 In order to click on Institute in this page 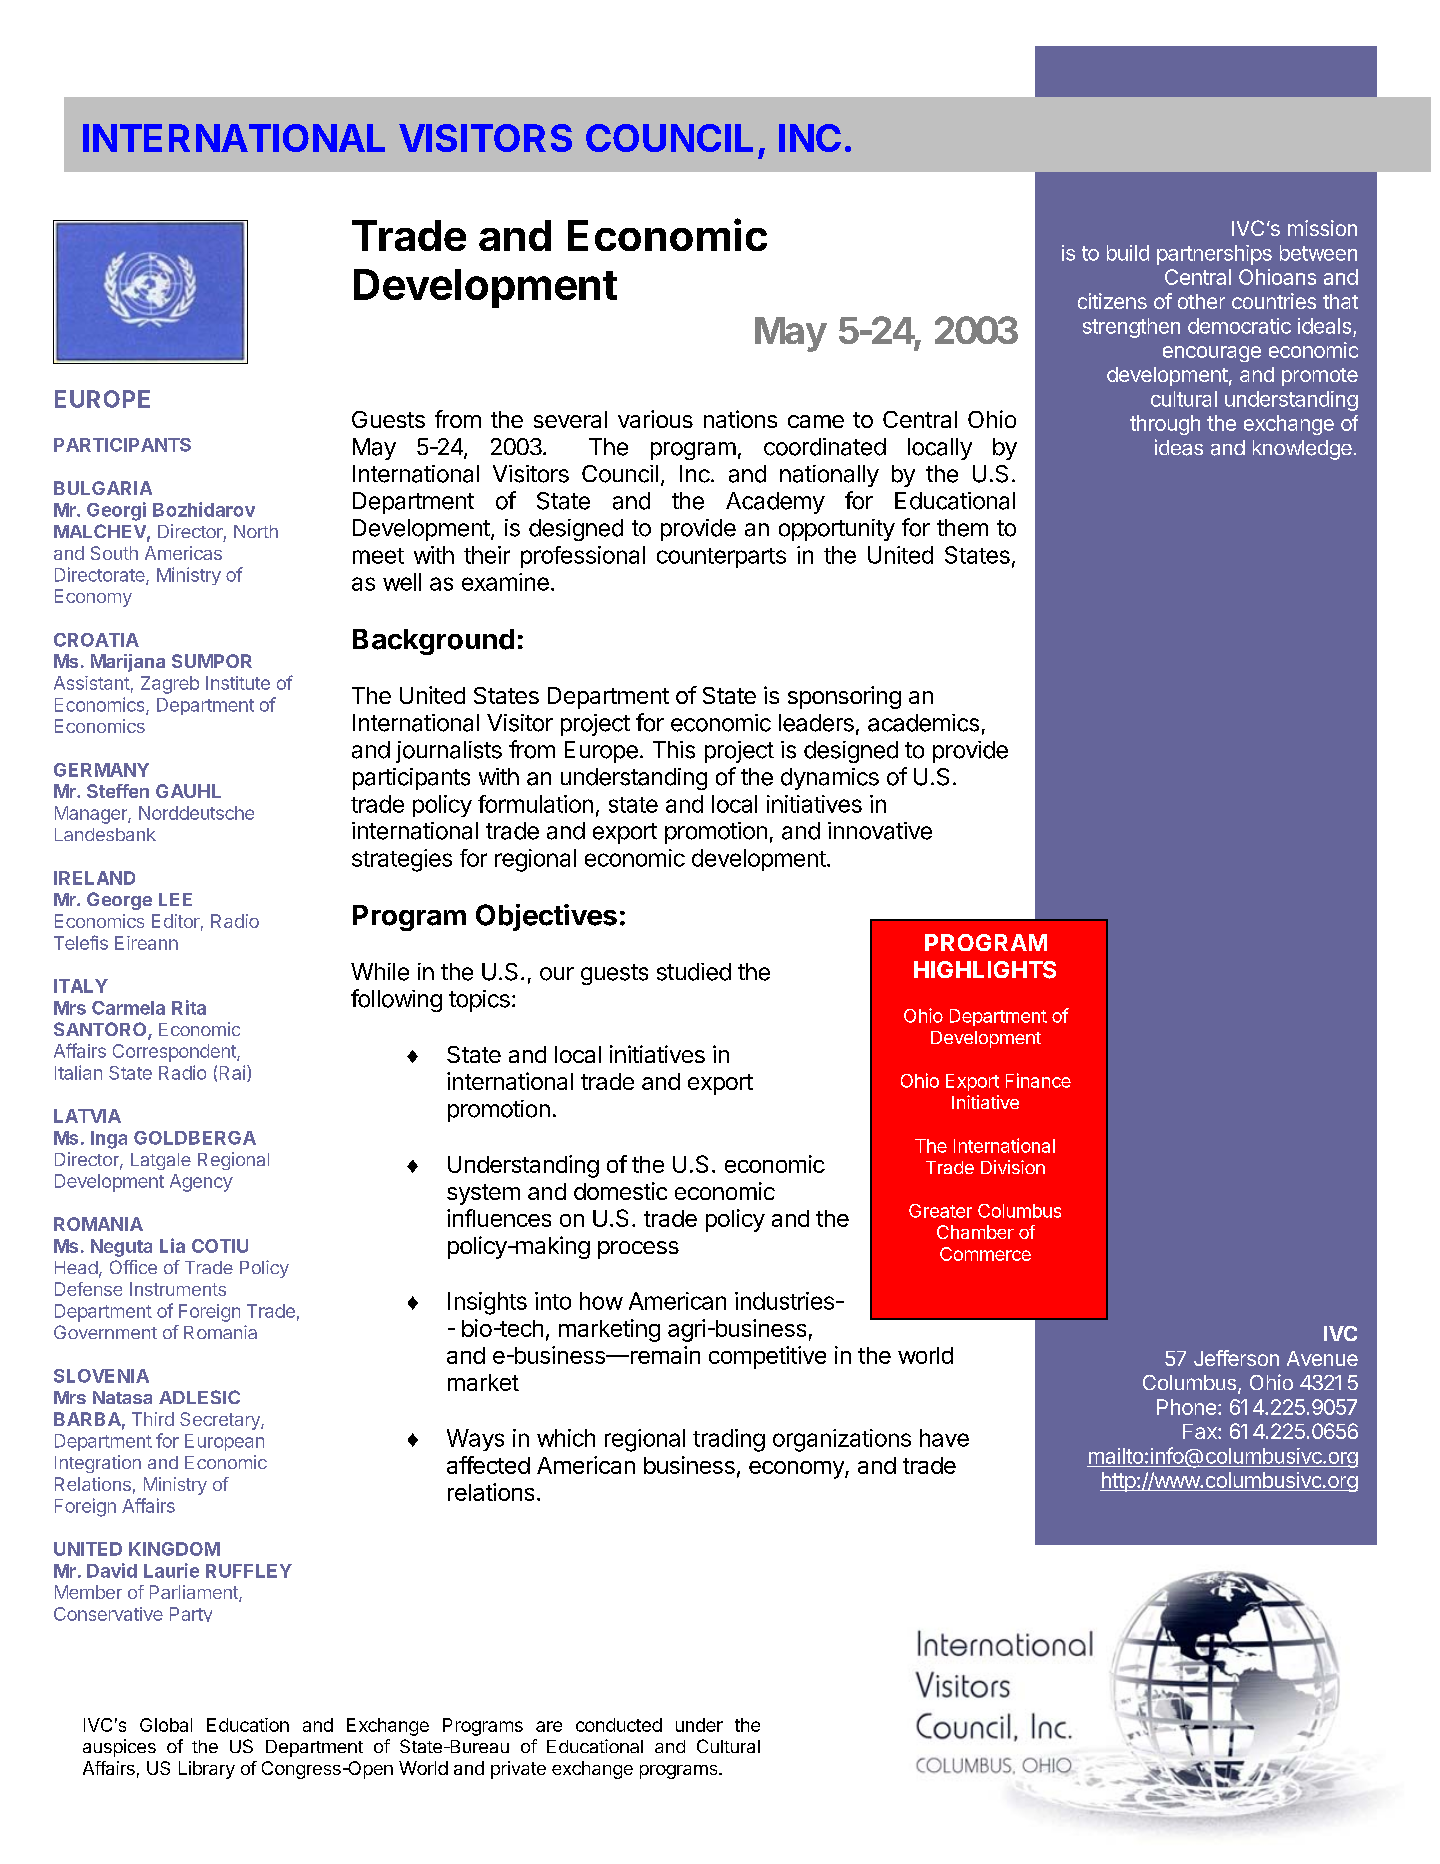, I will do `click(238, 683)`.
